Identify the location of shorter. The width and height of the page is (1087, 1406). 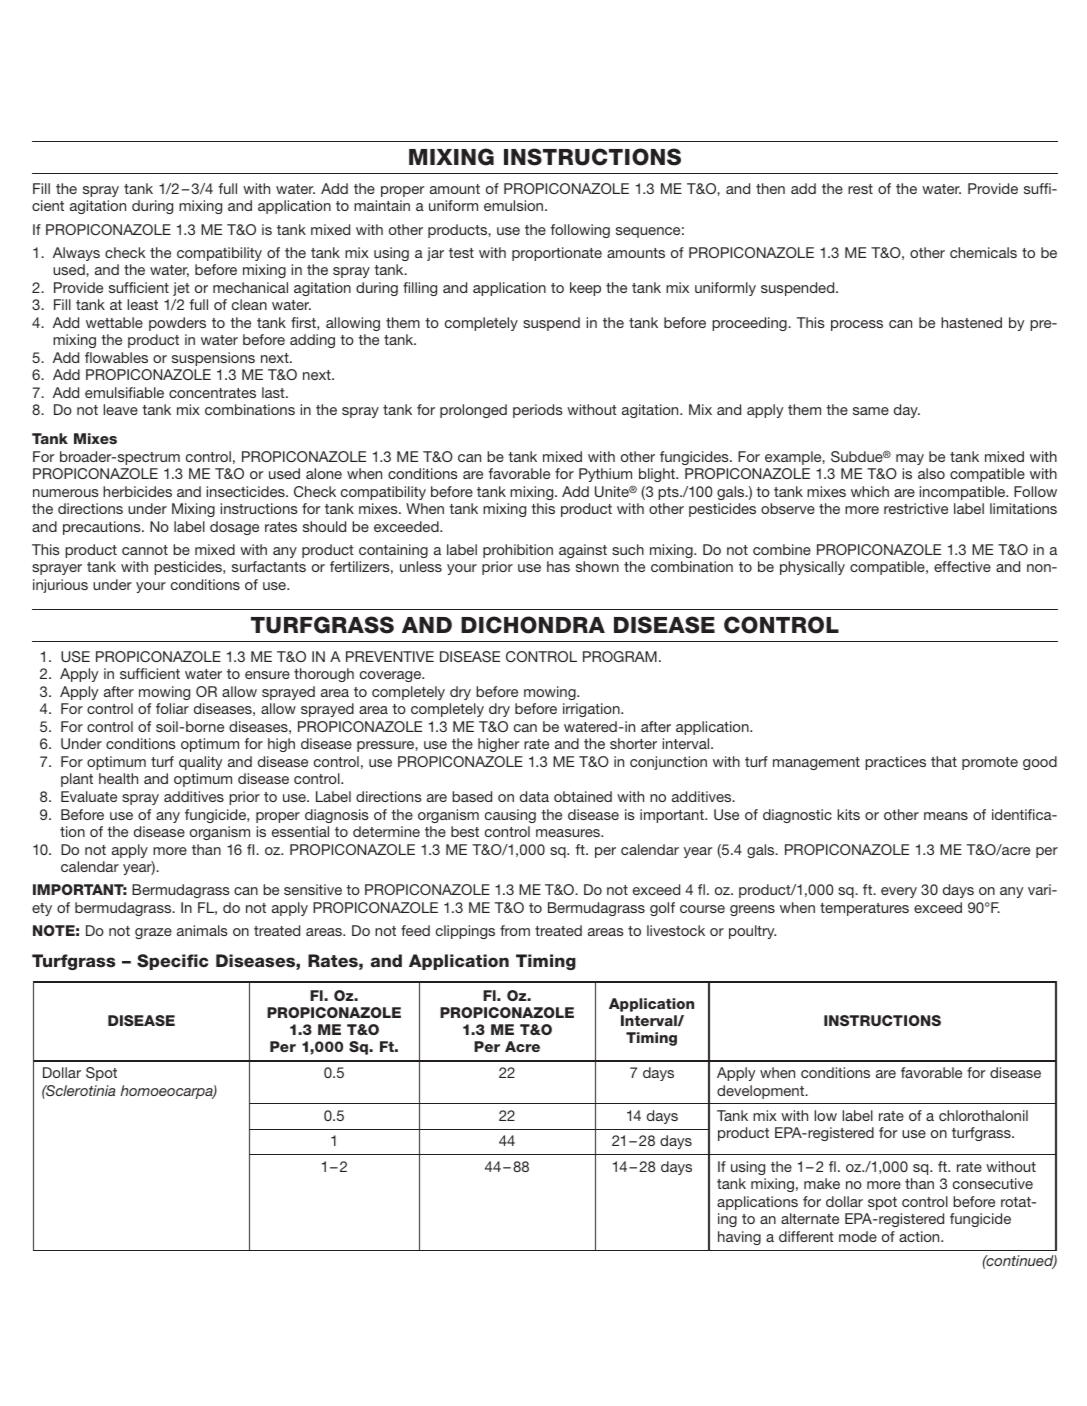
(633, 743).
